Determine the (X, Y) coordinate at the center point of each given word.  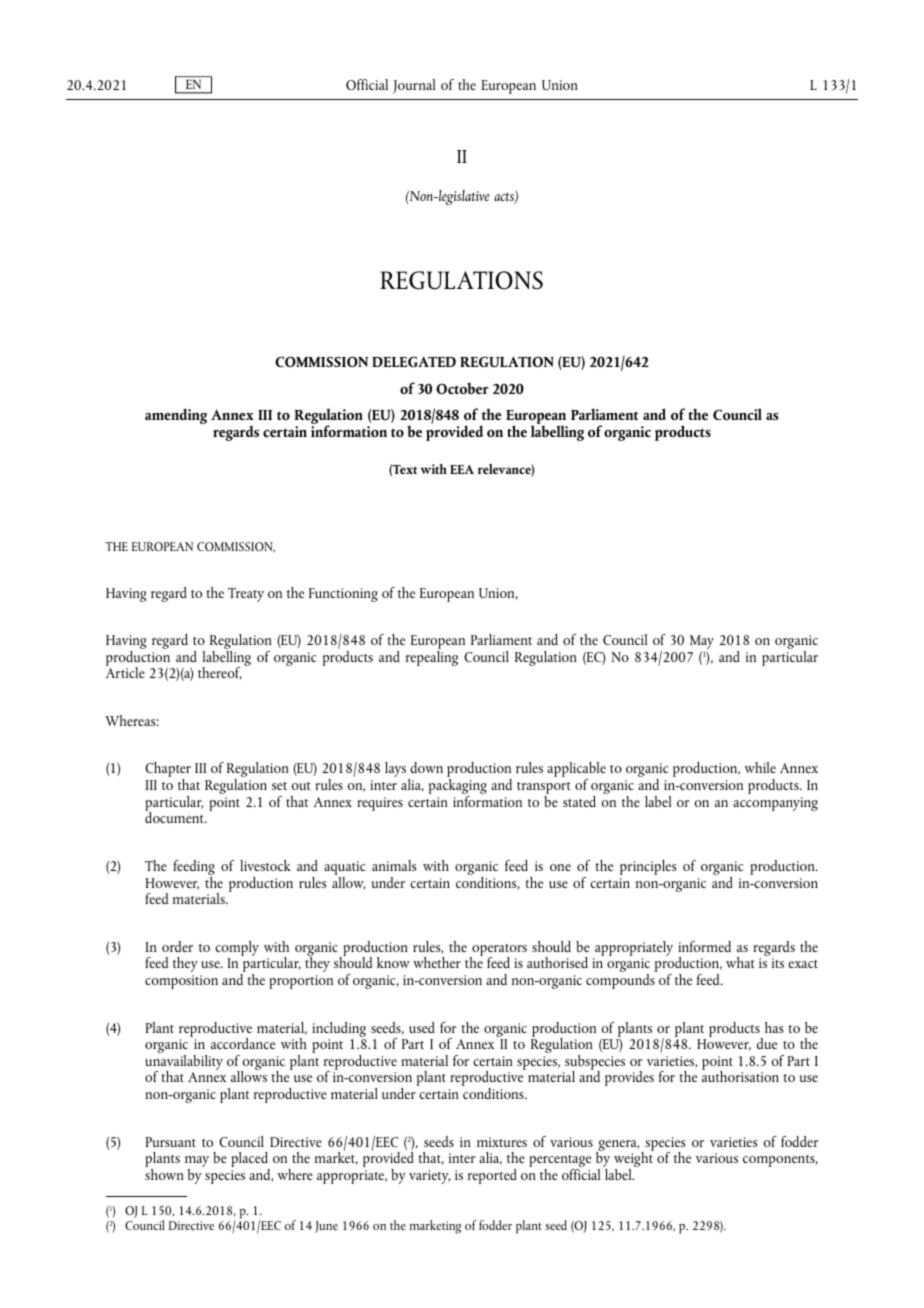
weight (634, 1160)
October (462, 388)
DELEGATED (414, 361)
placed (250, 1161)
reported (492, 1176)
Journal (414, 86)
